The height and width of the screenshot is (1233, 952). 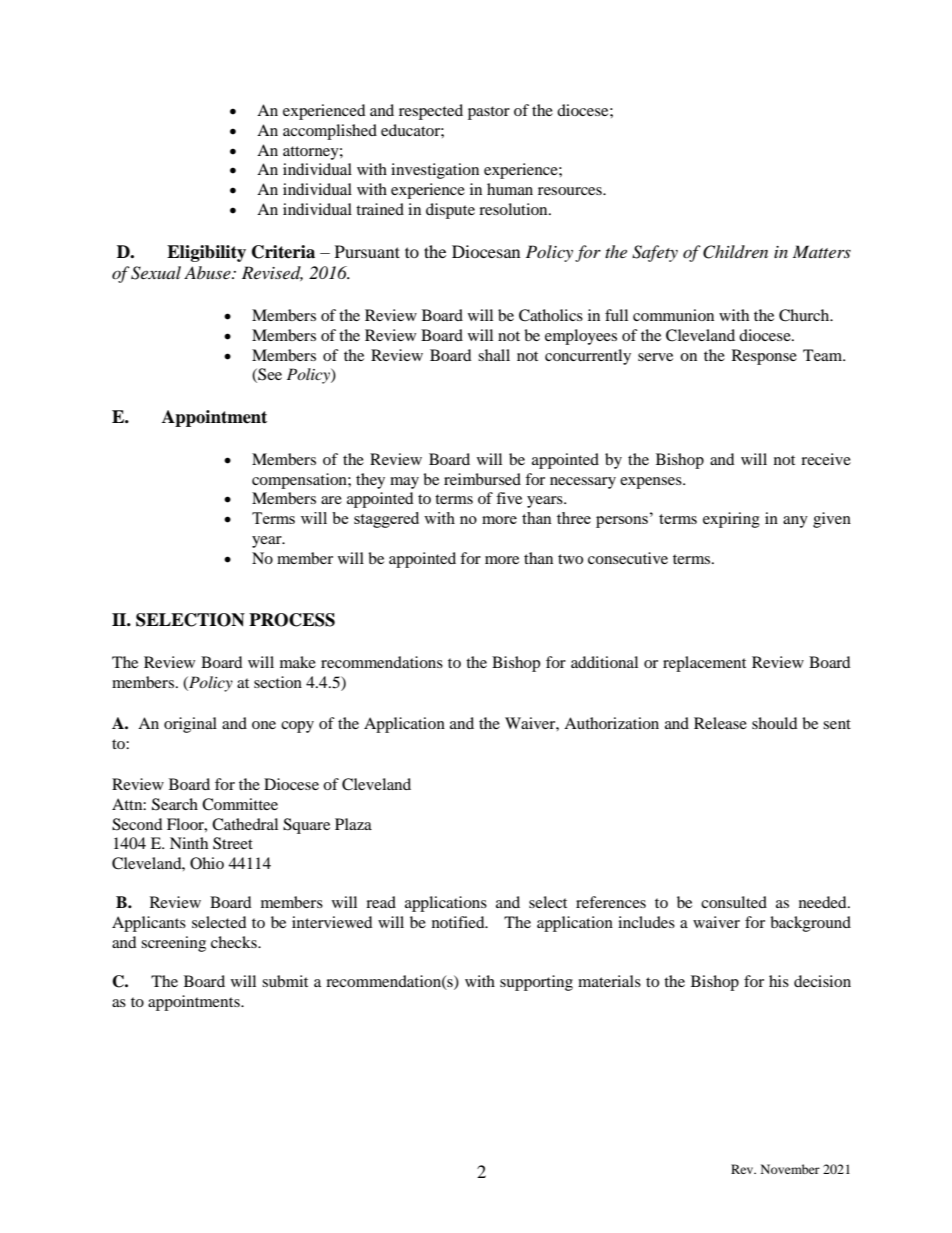 I want to click on pastor, so click(x=489, y=113).
